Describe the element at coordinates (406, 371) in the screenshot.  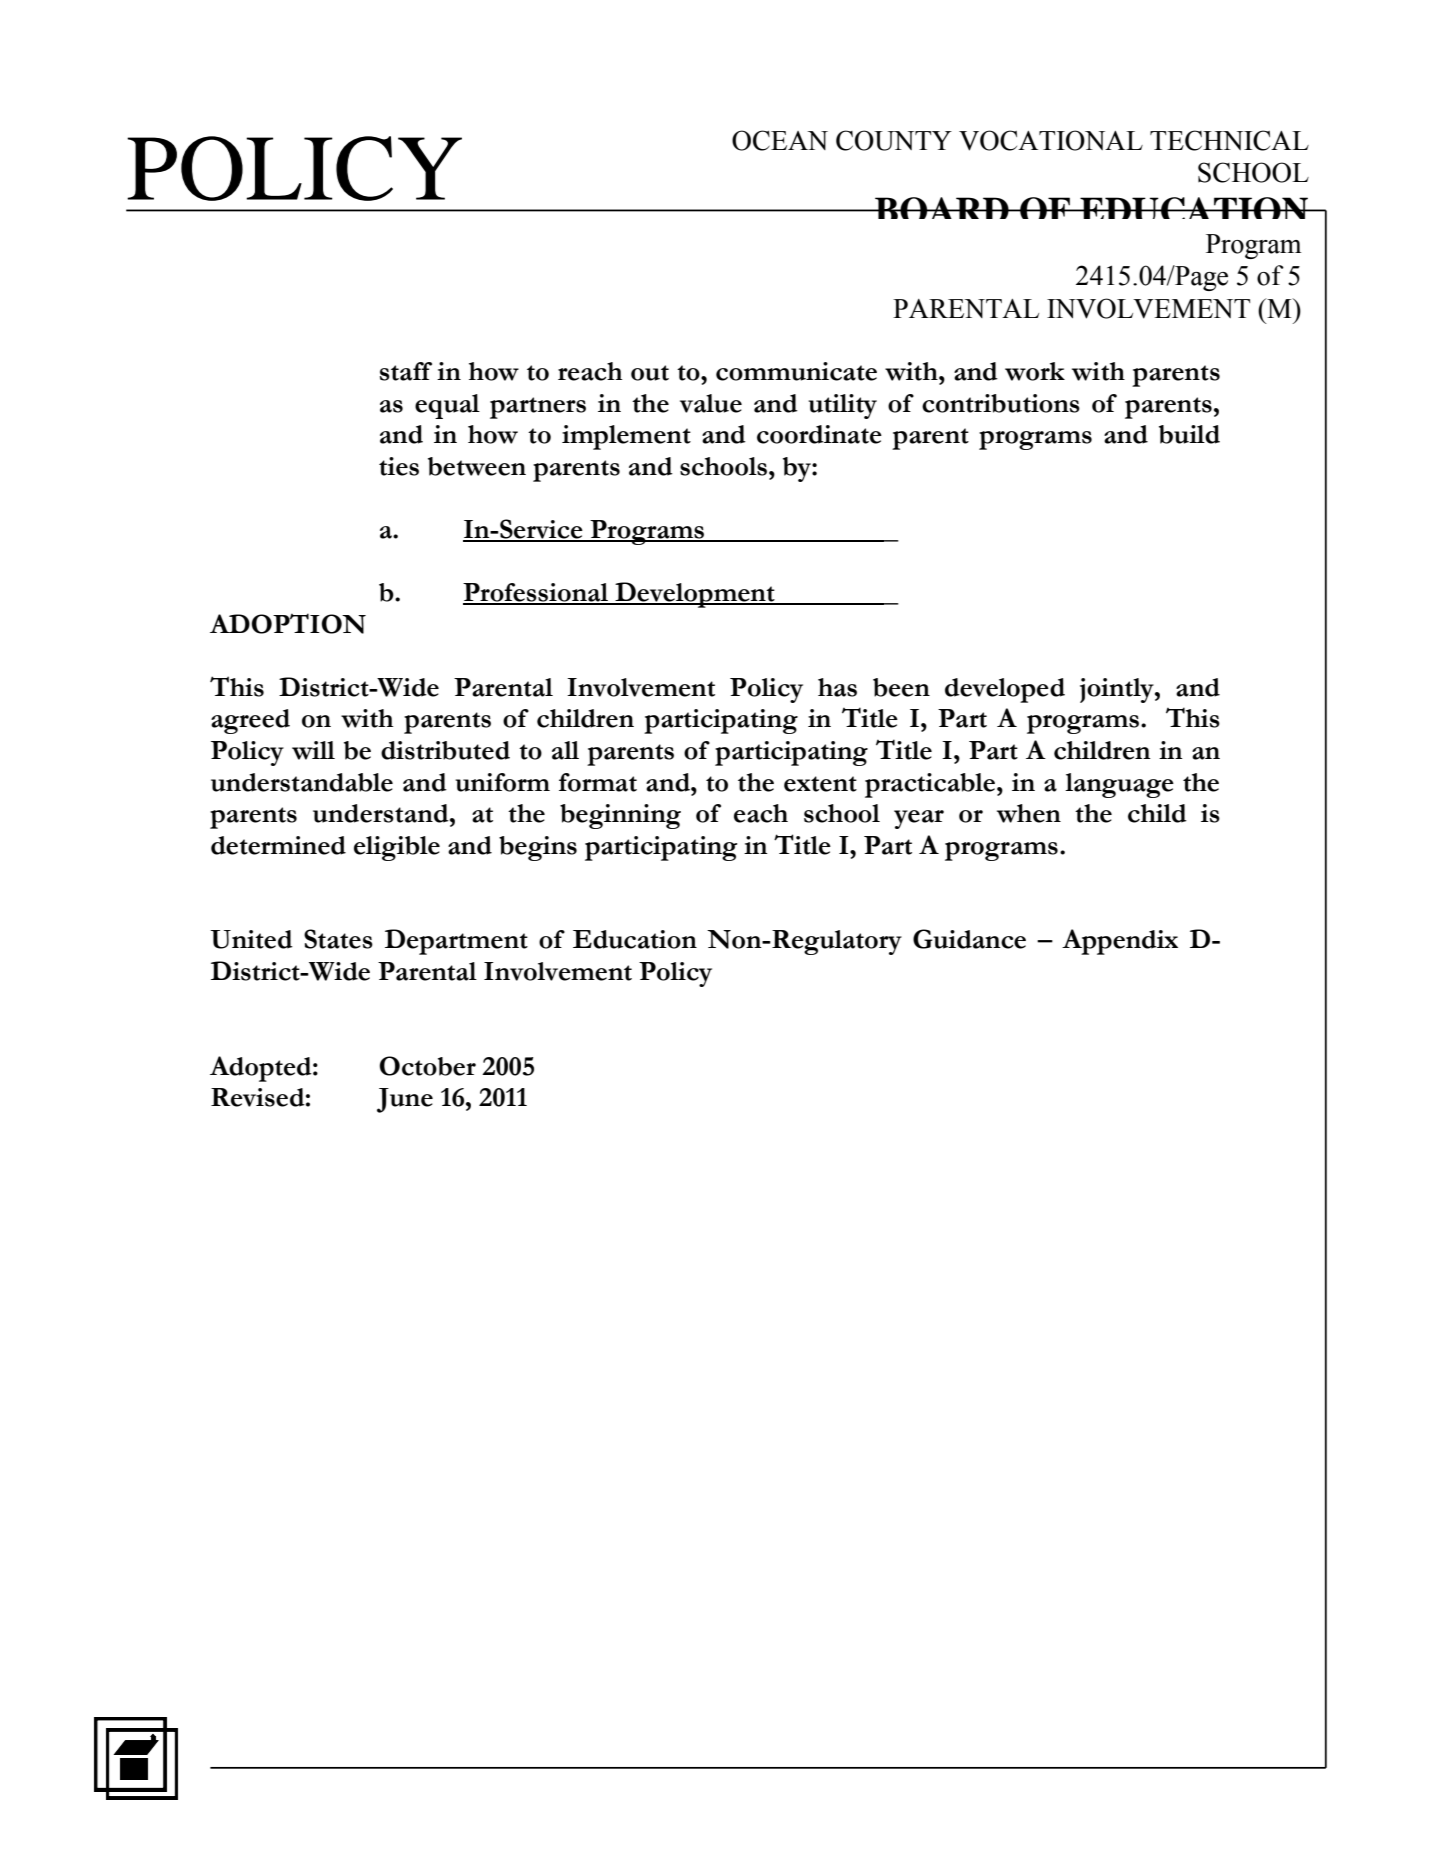
I see `staff` at that location.
